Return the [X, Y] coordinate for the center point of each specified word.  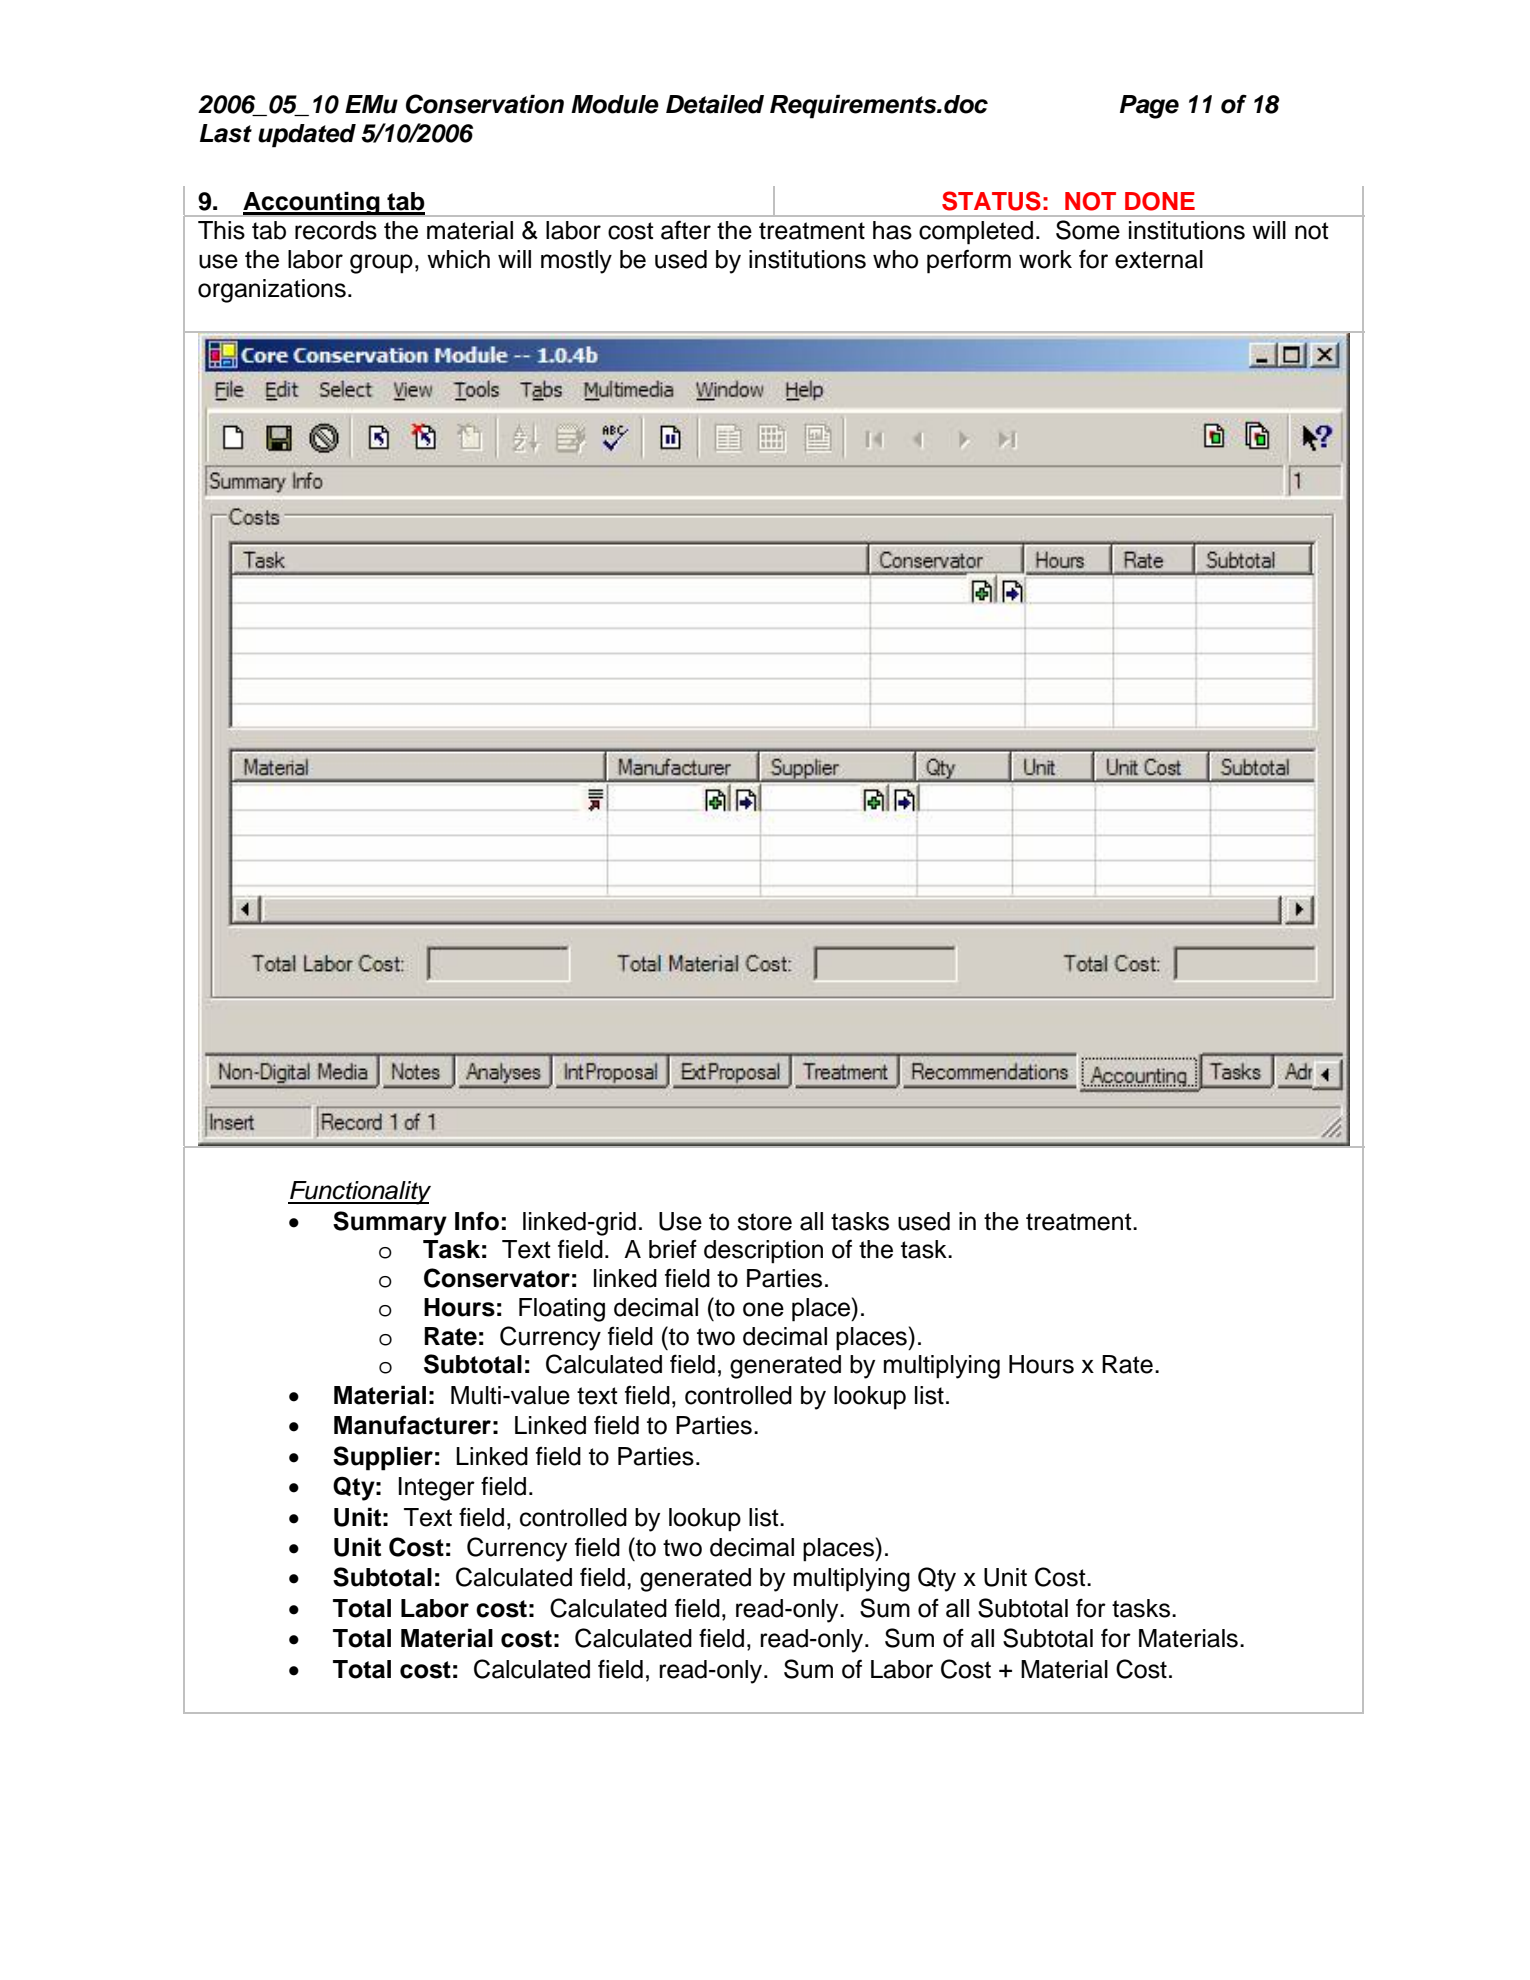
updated [307, 136]
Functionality [359, 1193]
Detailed [715, 104]
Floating [562, 1310]
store [764, 1222]
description [763, 1252]
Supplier [383, 1458]
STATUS [991, 201]
